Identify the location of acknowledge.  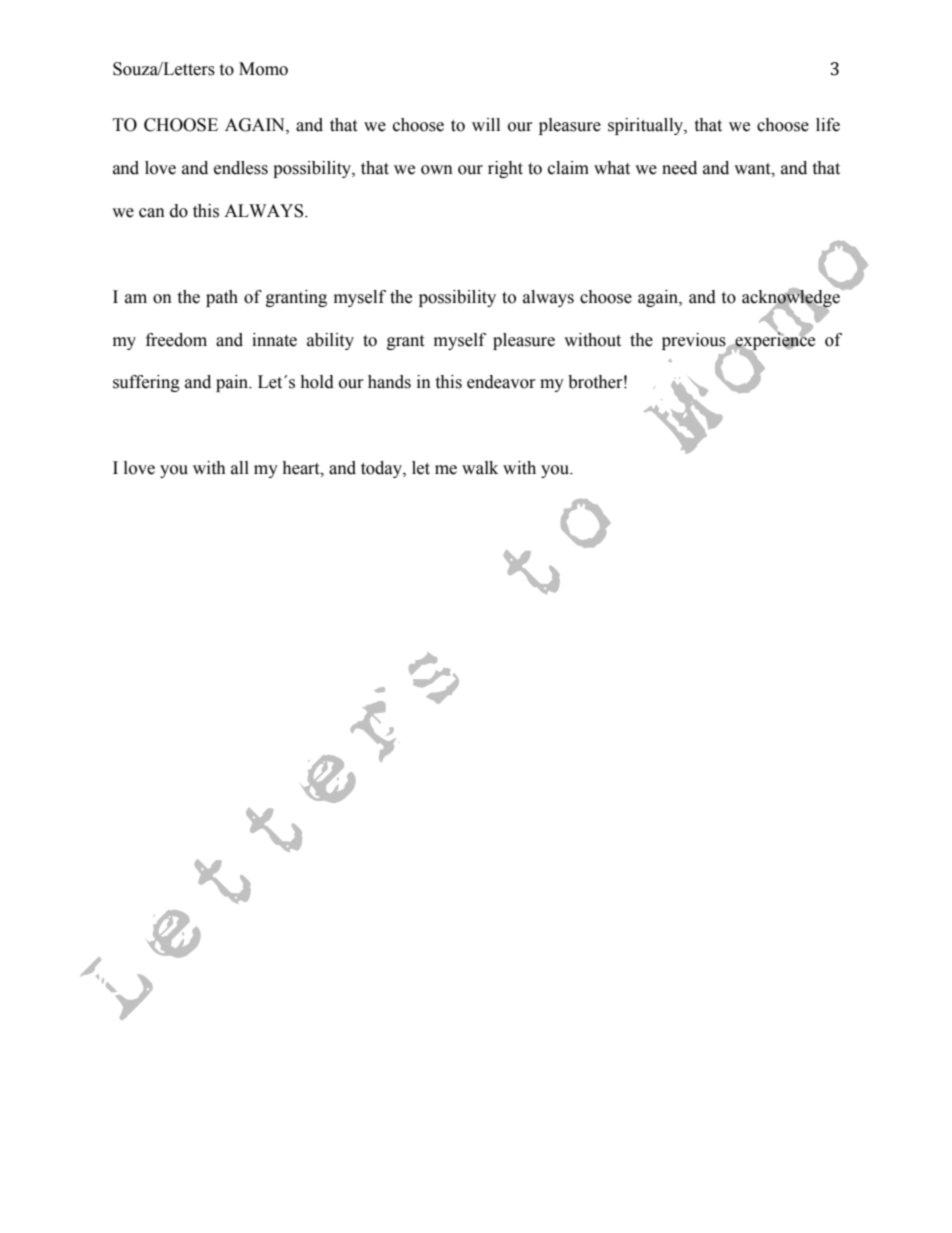
(792, 298).
